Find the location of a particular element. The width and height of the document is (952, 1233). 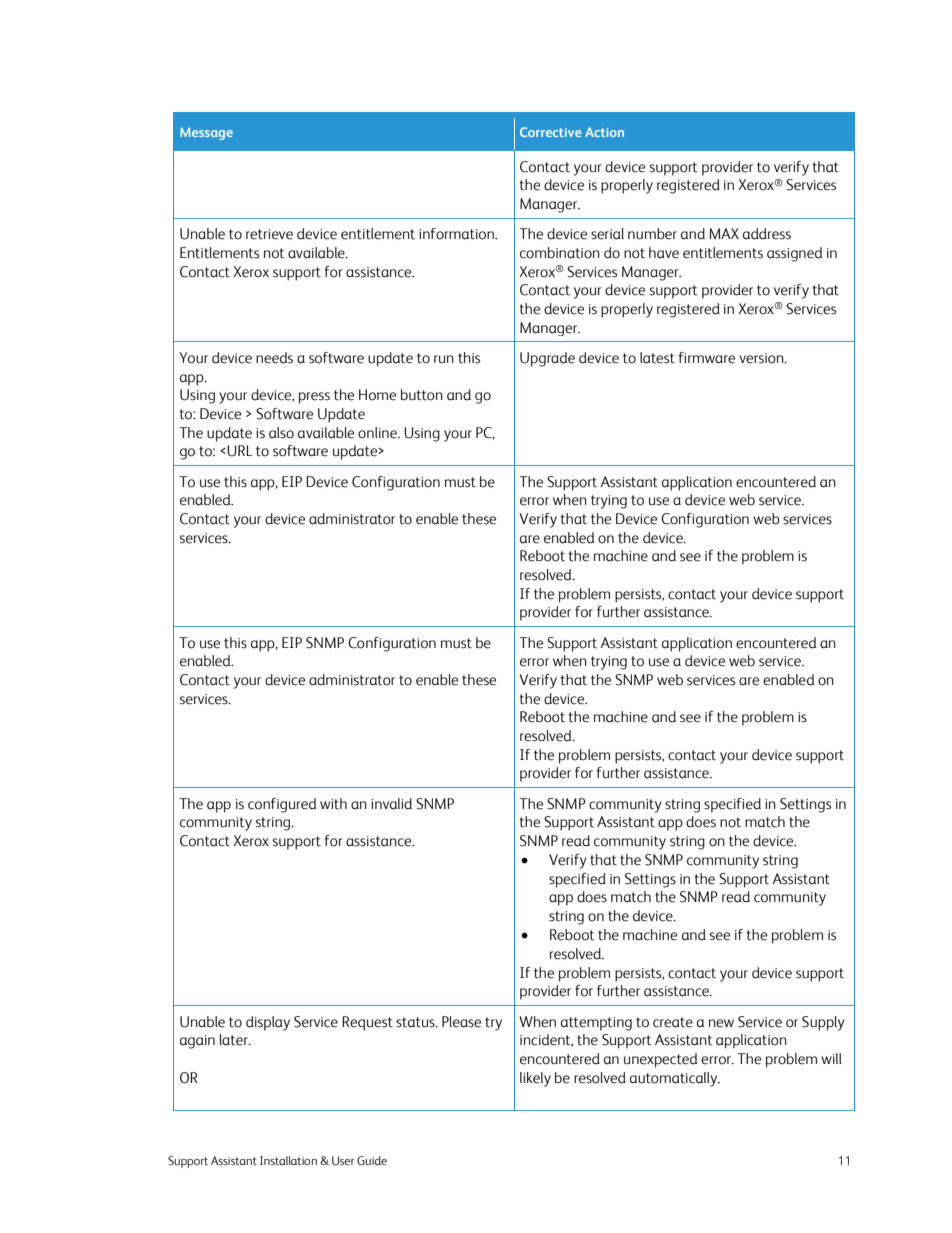

likely is located at coordinates (535, 1079).
